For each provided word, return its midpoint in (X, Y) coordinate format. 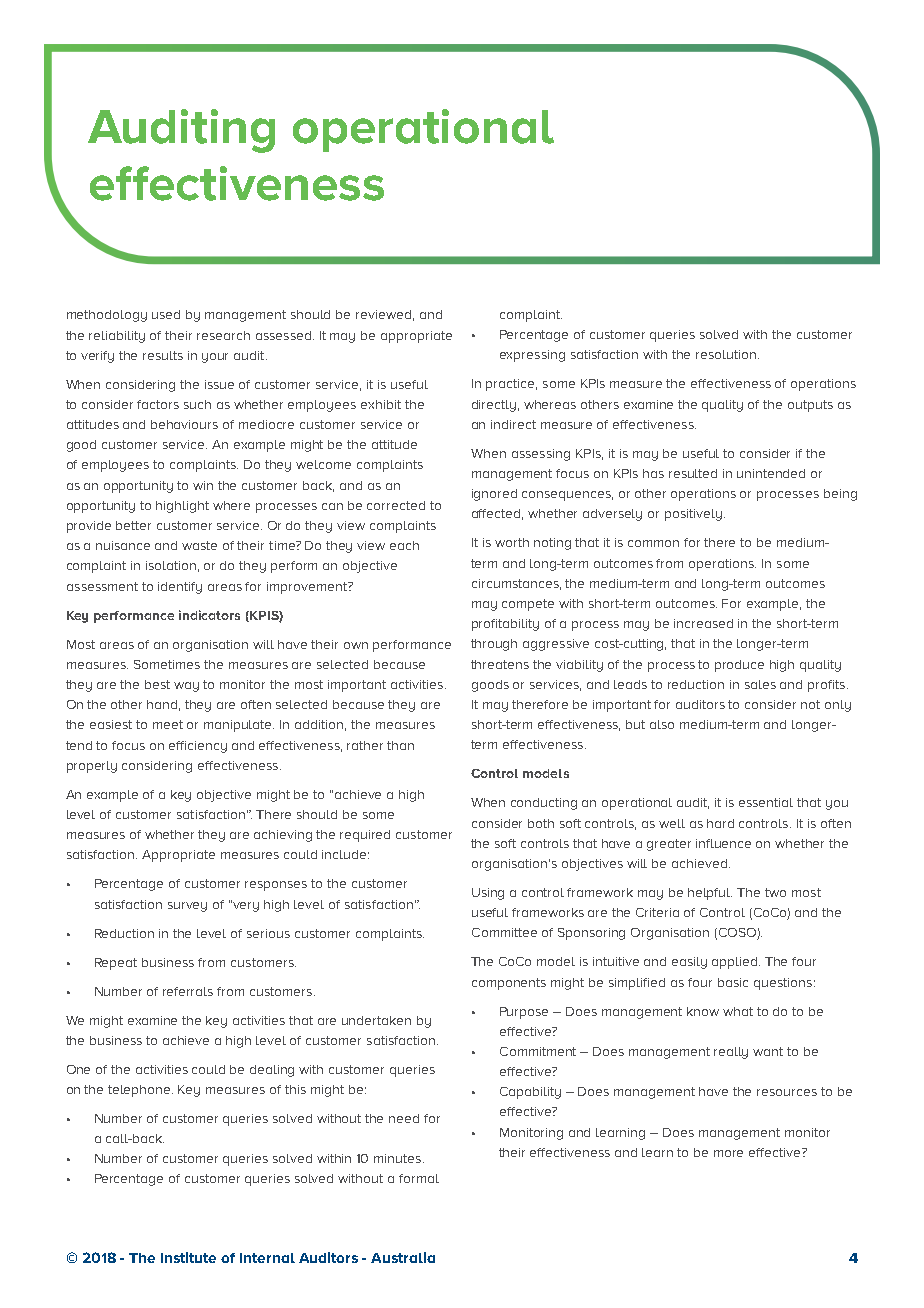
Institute (188, 1257)
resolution (727, 354)
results (163, 355)
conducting (544, 804)
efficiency (198, 747)
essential (766, 802)
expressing (532, 356)
